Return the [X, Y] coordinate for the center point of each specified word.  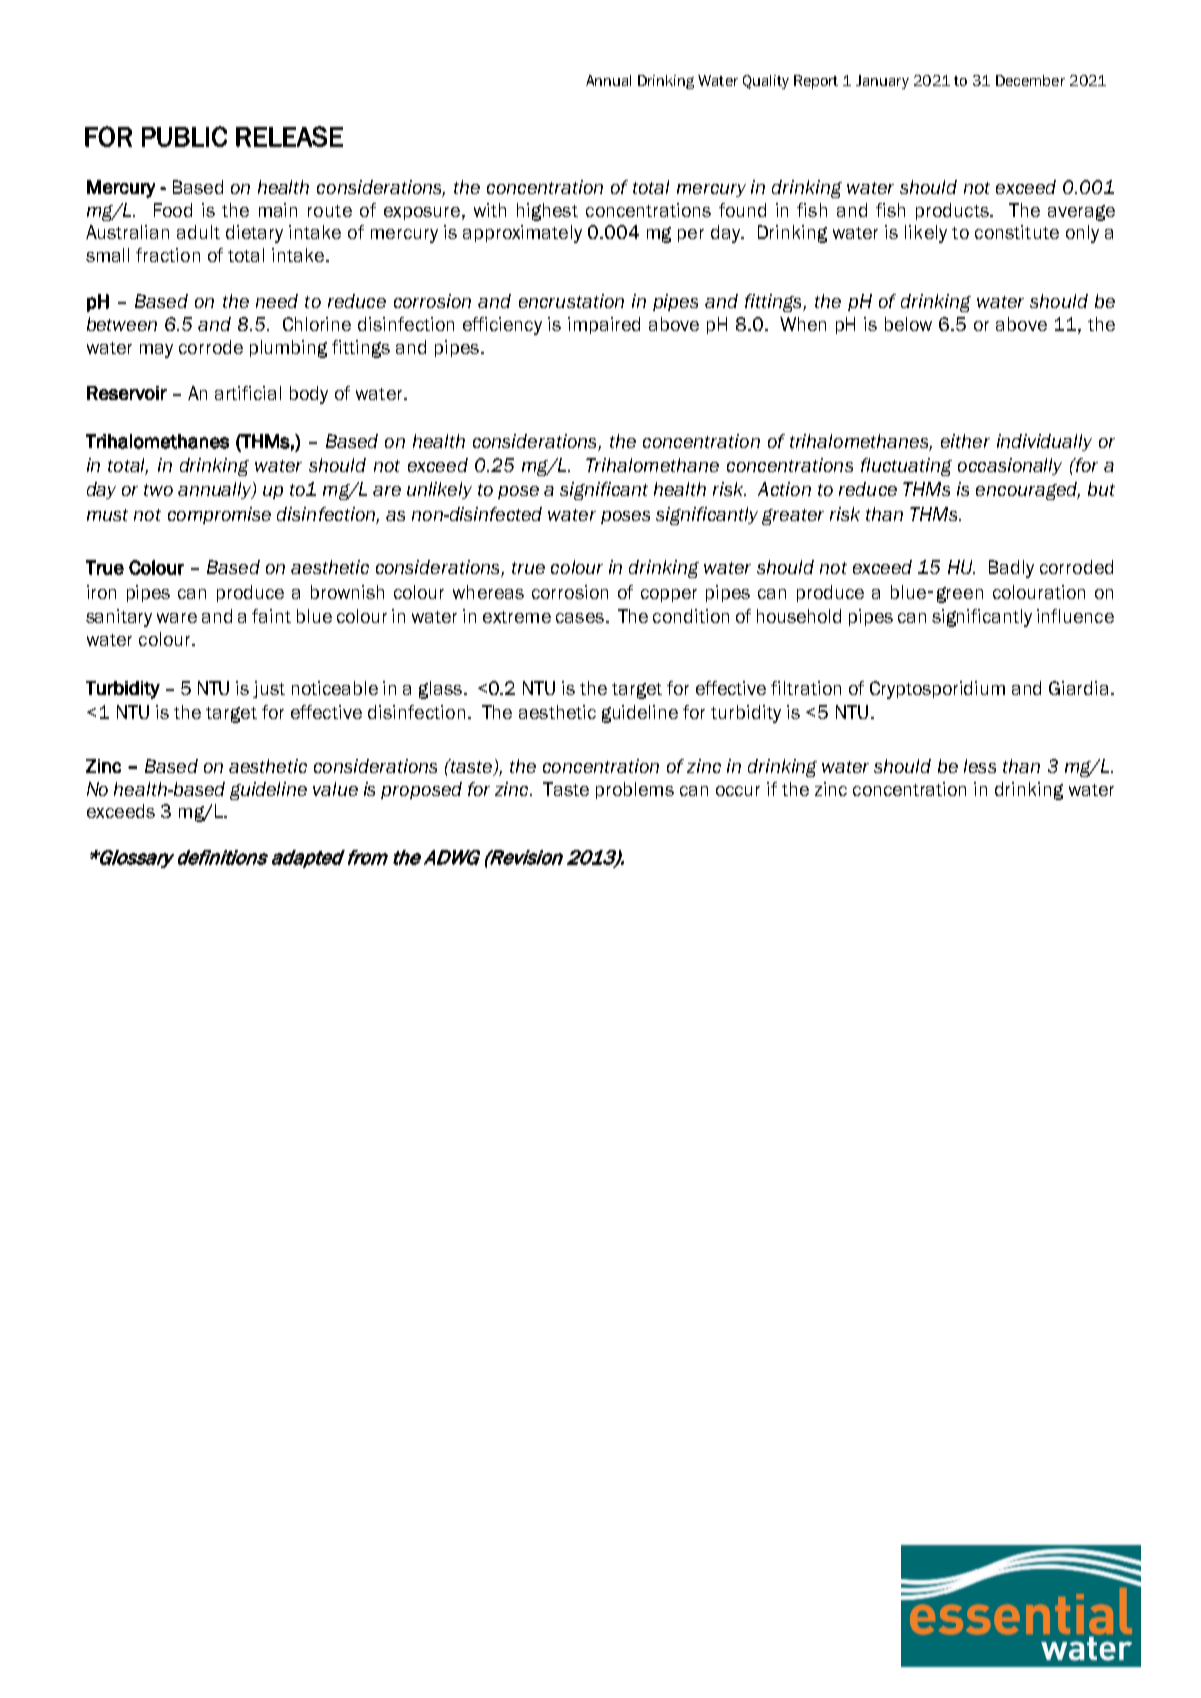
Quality [766, 82]
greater [793, 517]
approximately [522, 234]
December [1030, 80]
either [965, 441]
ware [177, 618]
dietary [254, 234]
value [335, 789]
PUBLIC [184, 136]
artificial [248, 393]
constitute [1017, 232]
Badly [1011, 569]
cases [580, 618]
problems [635, 790]
